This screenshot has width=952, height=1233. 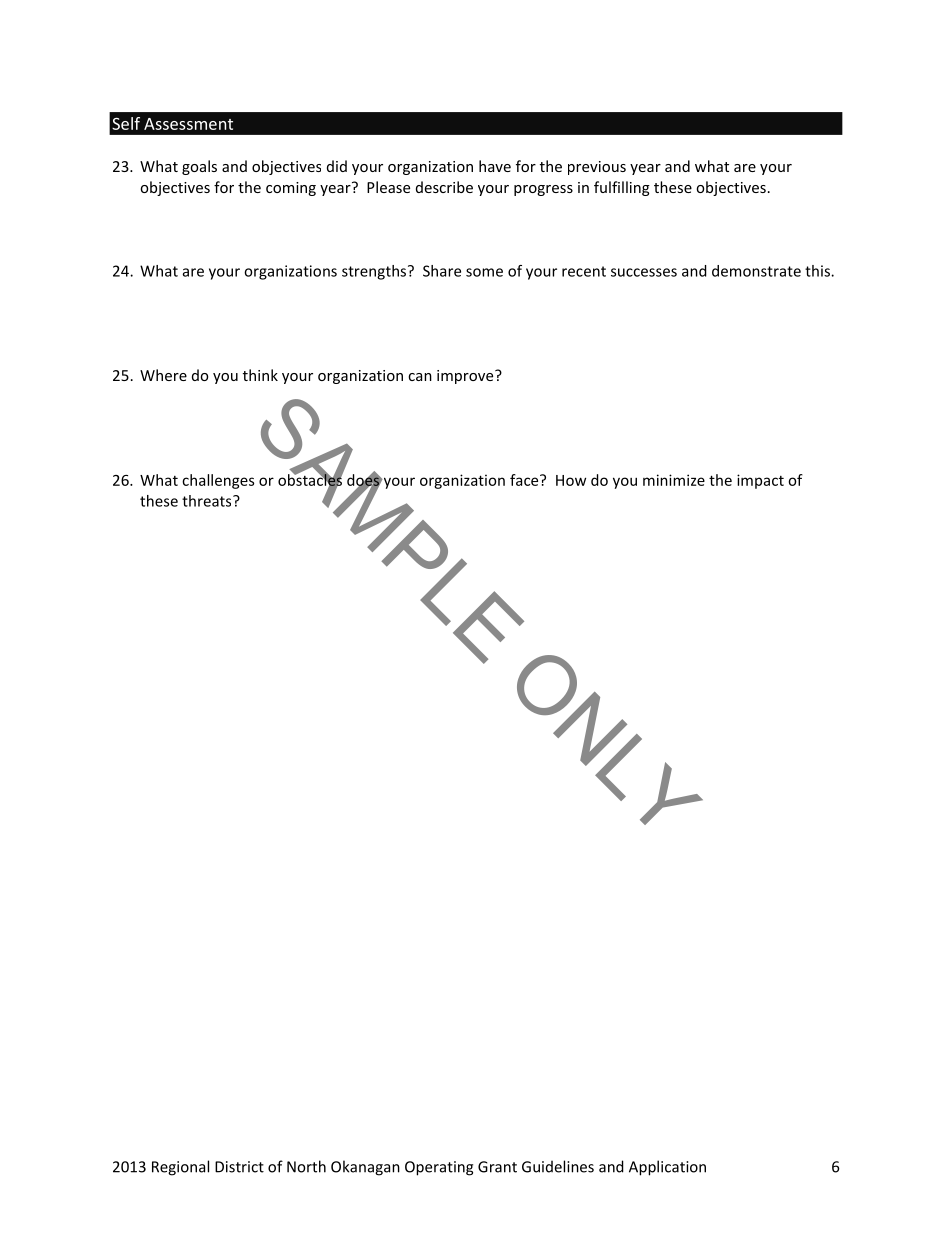 What do you see at coordinates (239, 1167) in the screenshot?
I see `District` at bounding box center [239, 1167].
